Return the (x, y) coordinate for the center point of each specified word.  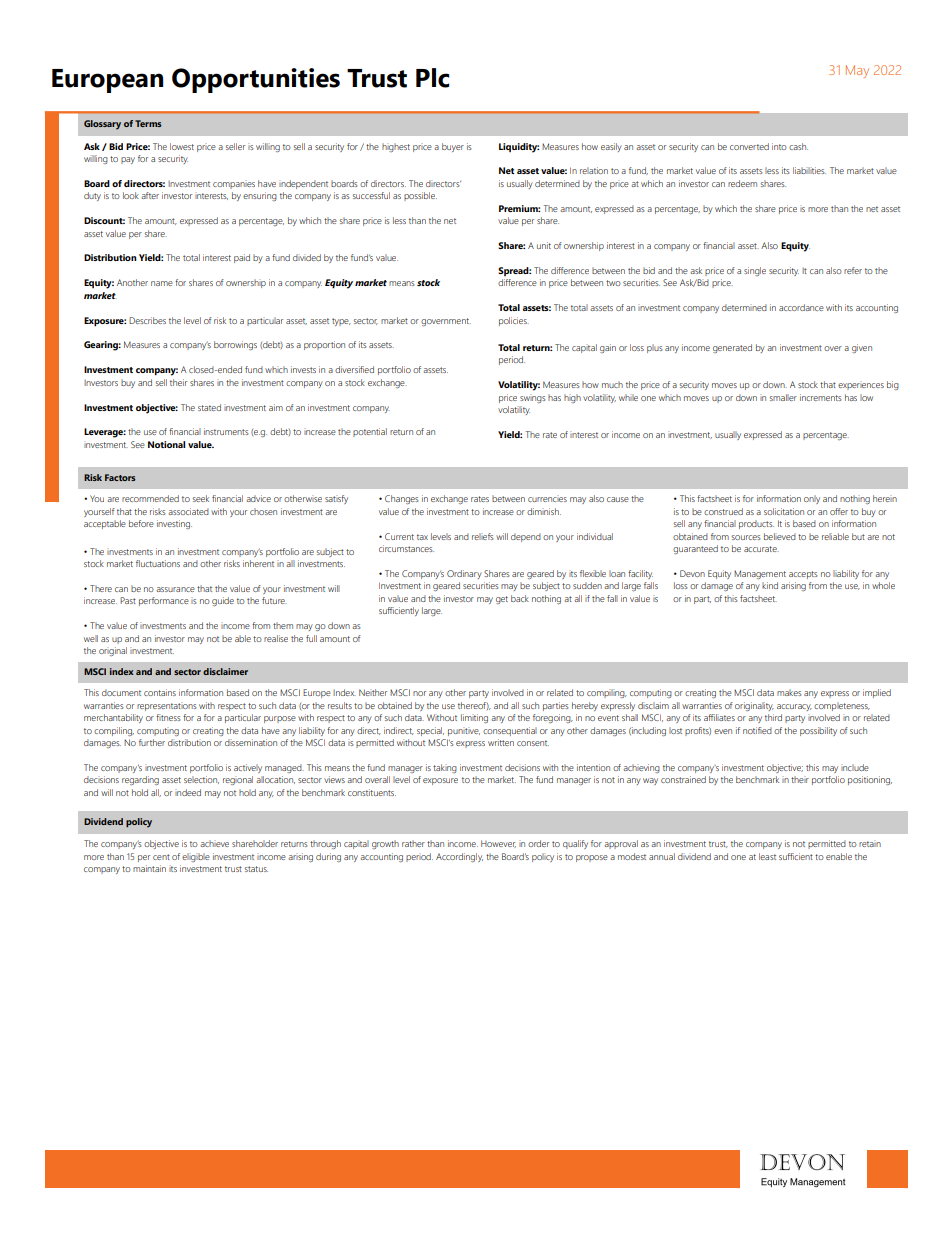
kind (770, 585)
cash (798, 146)
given (862, 348)
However (498, 844)
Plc (432, 78)
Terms (148, 123)
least (767, 856)
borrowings (235, 345)
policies (514, 321)
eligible (196, 857)
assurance (175, 589)
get (502, 600)
